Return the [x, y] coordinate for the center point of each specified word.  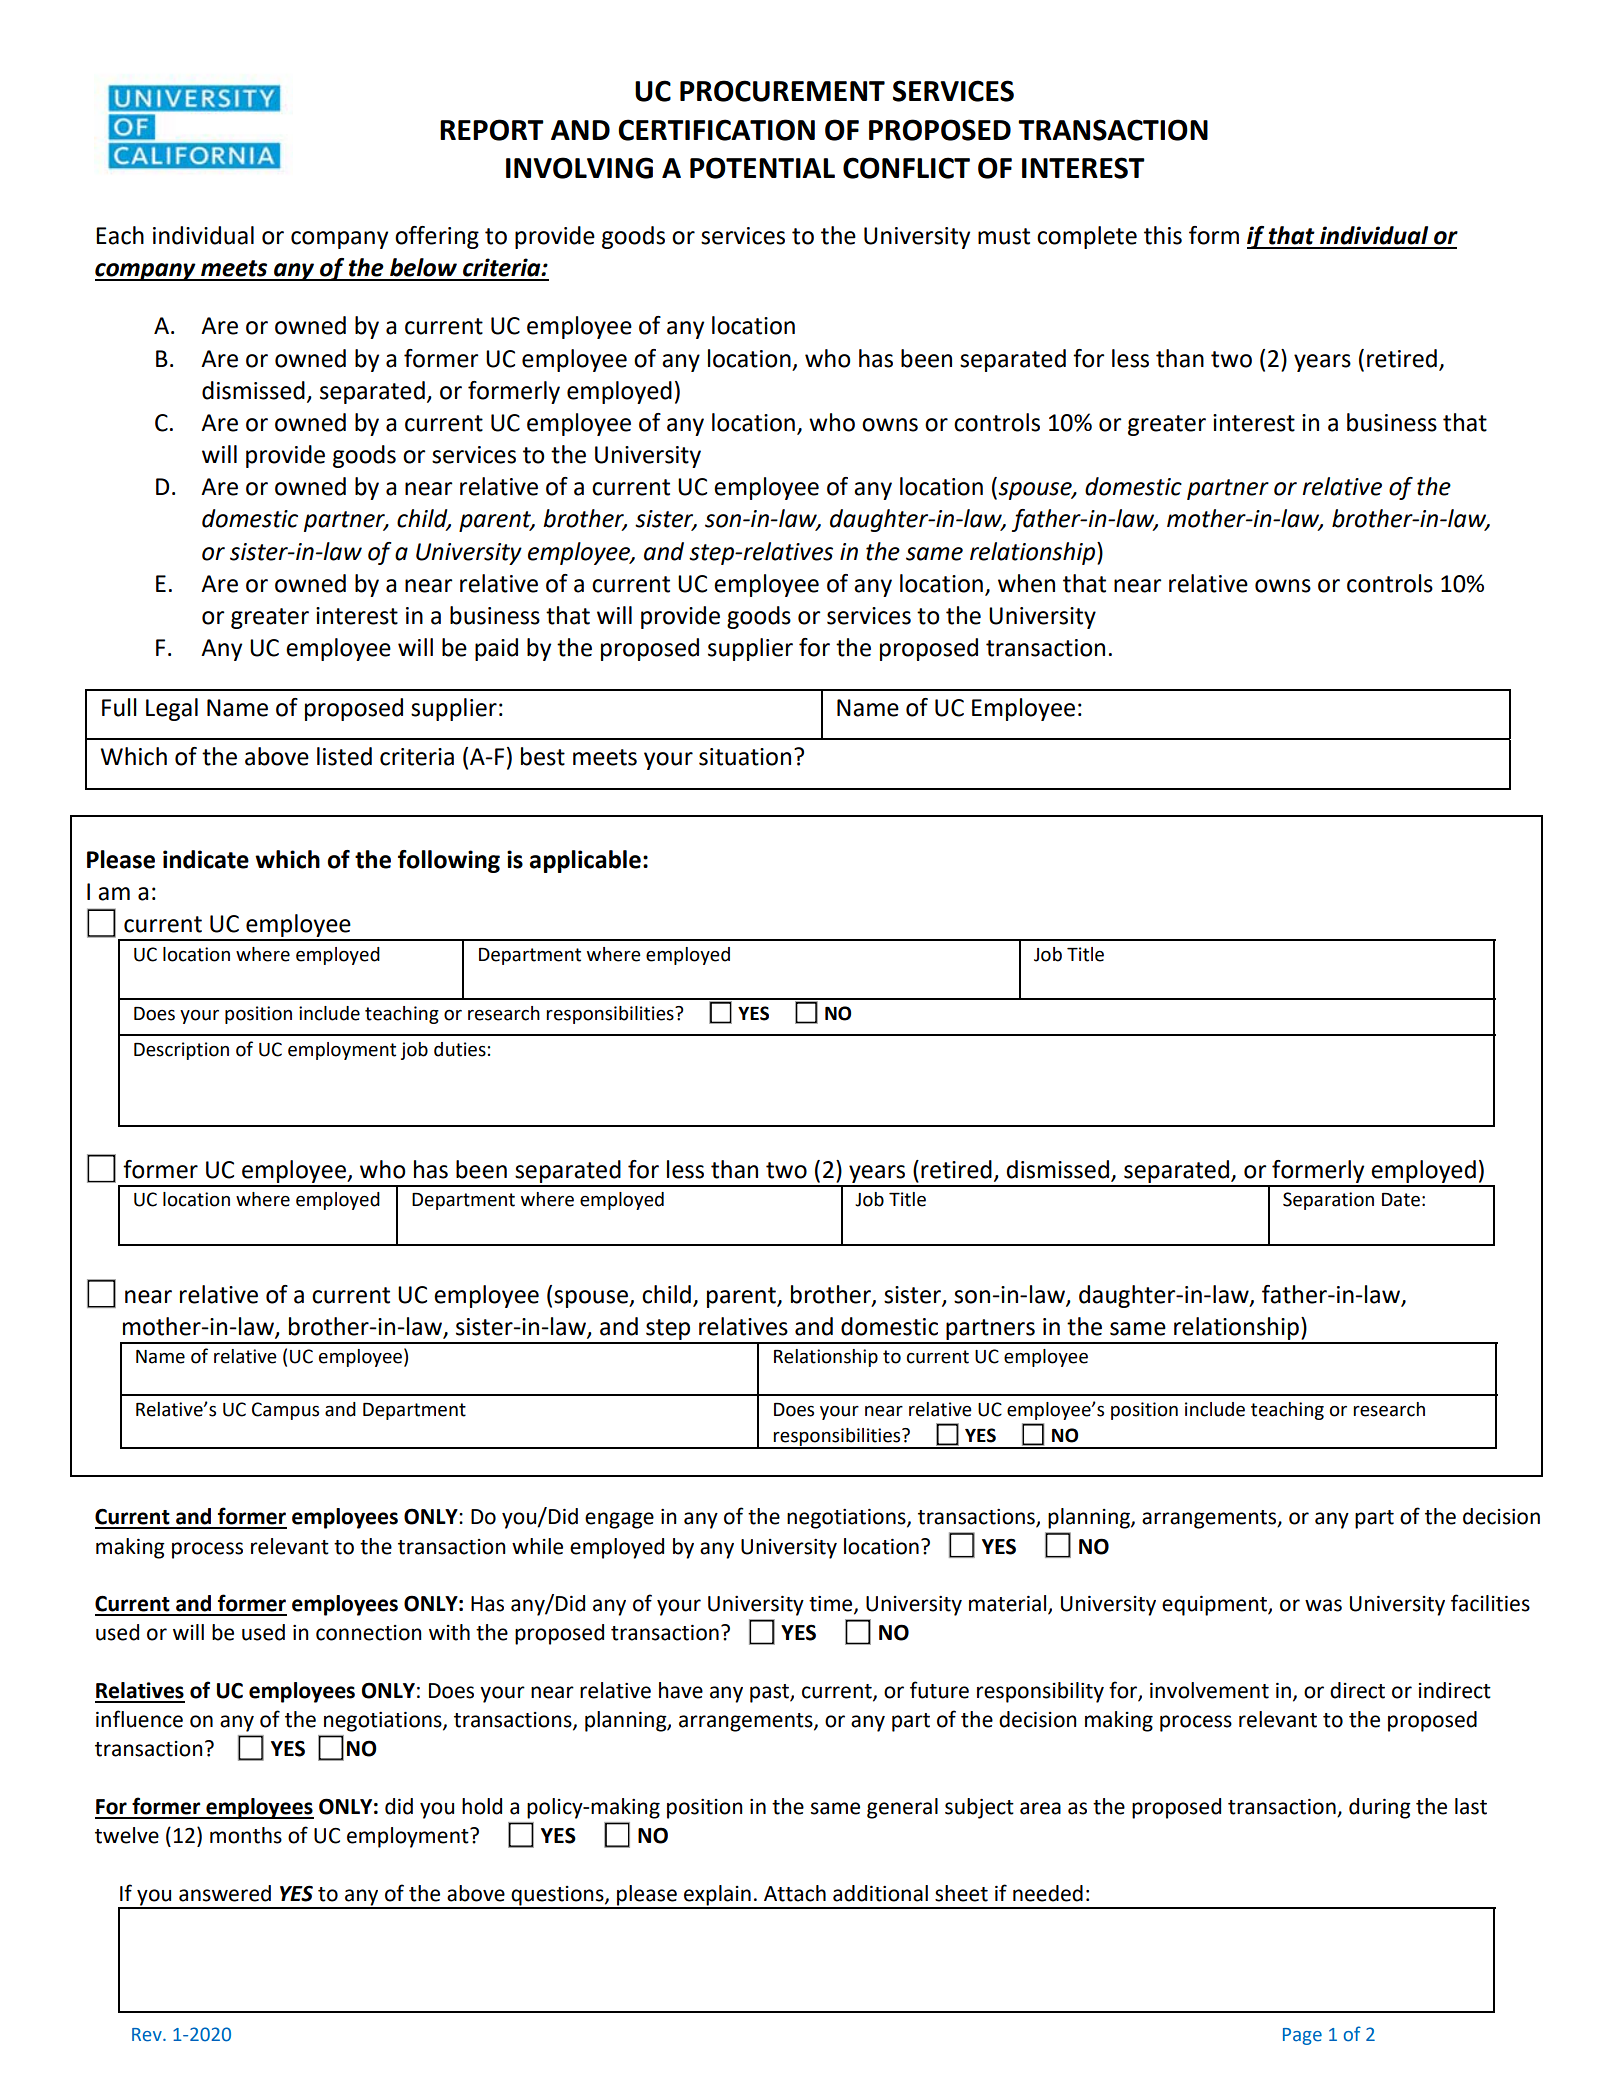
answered [225, 1893]
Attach [795, 1893]
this [1163, 235]
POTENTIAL [762, 168]
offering [437, 237]
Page [1302, 2036]
